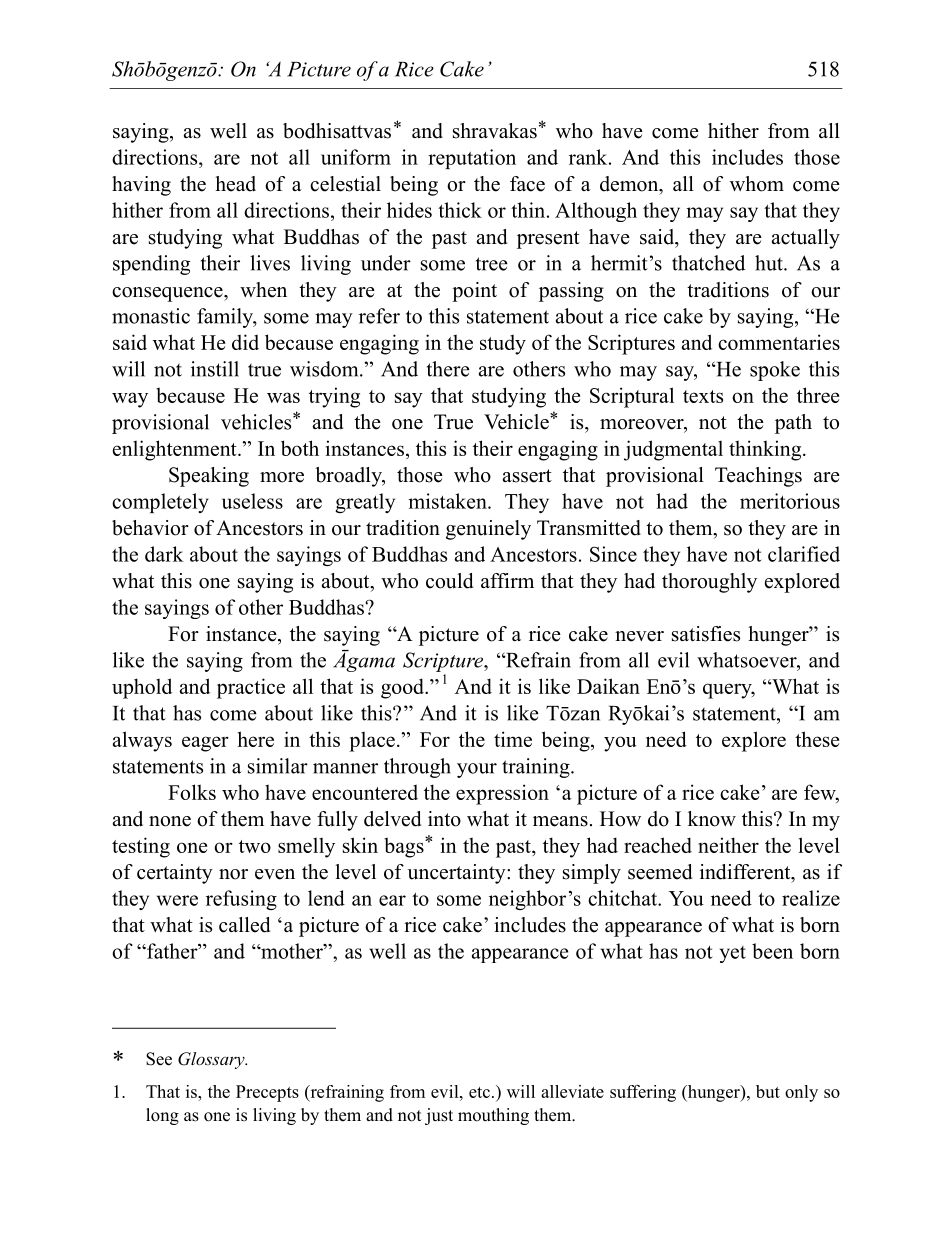  What do you see at coordinates (757, 184) in the screenshot?
I see `whom` at bounding box center [757, 184].
